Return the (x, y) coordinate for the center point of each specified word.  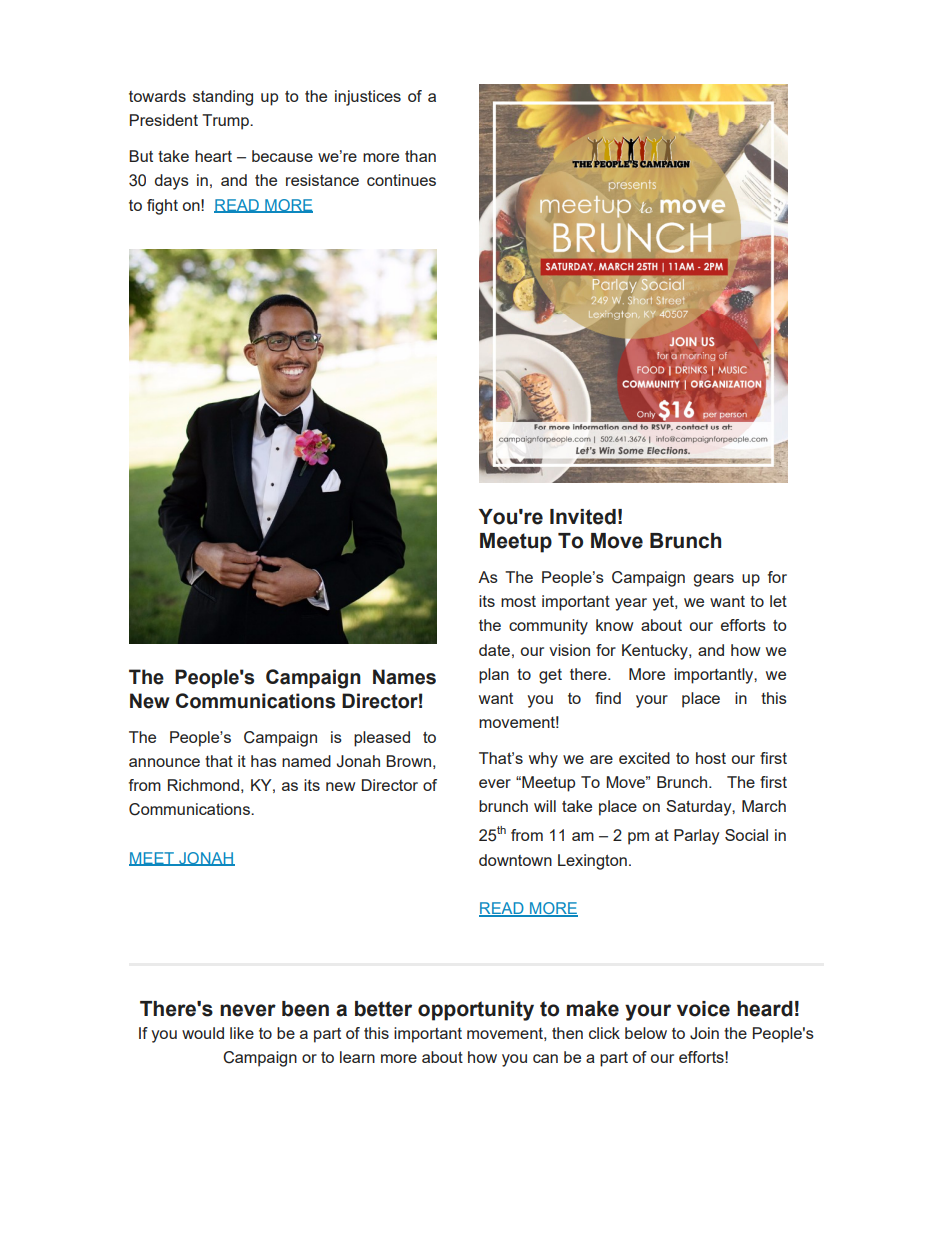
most (518, 601)
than (420, 156)
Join (704, 1033)
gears (713, 580)
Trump (226, 122)
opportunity (476, 1011)
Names (404, 677)
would (203, 1033)
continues (401, 180)
